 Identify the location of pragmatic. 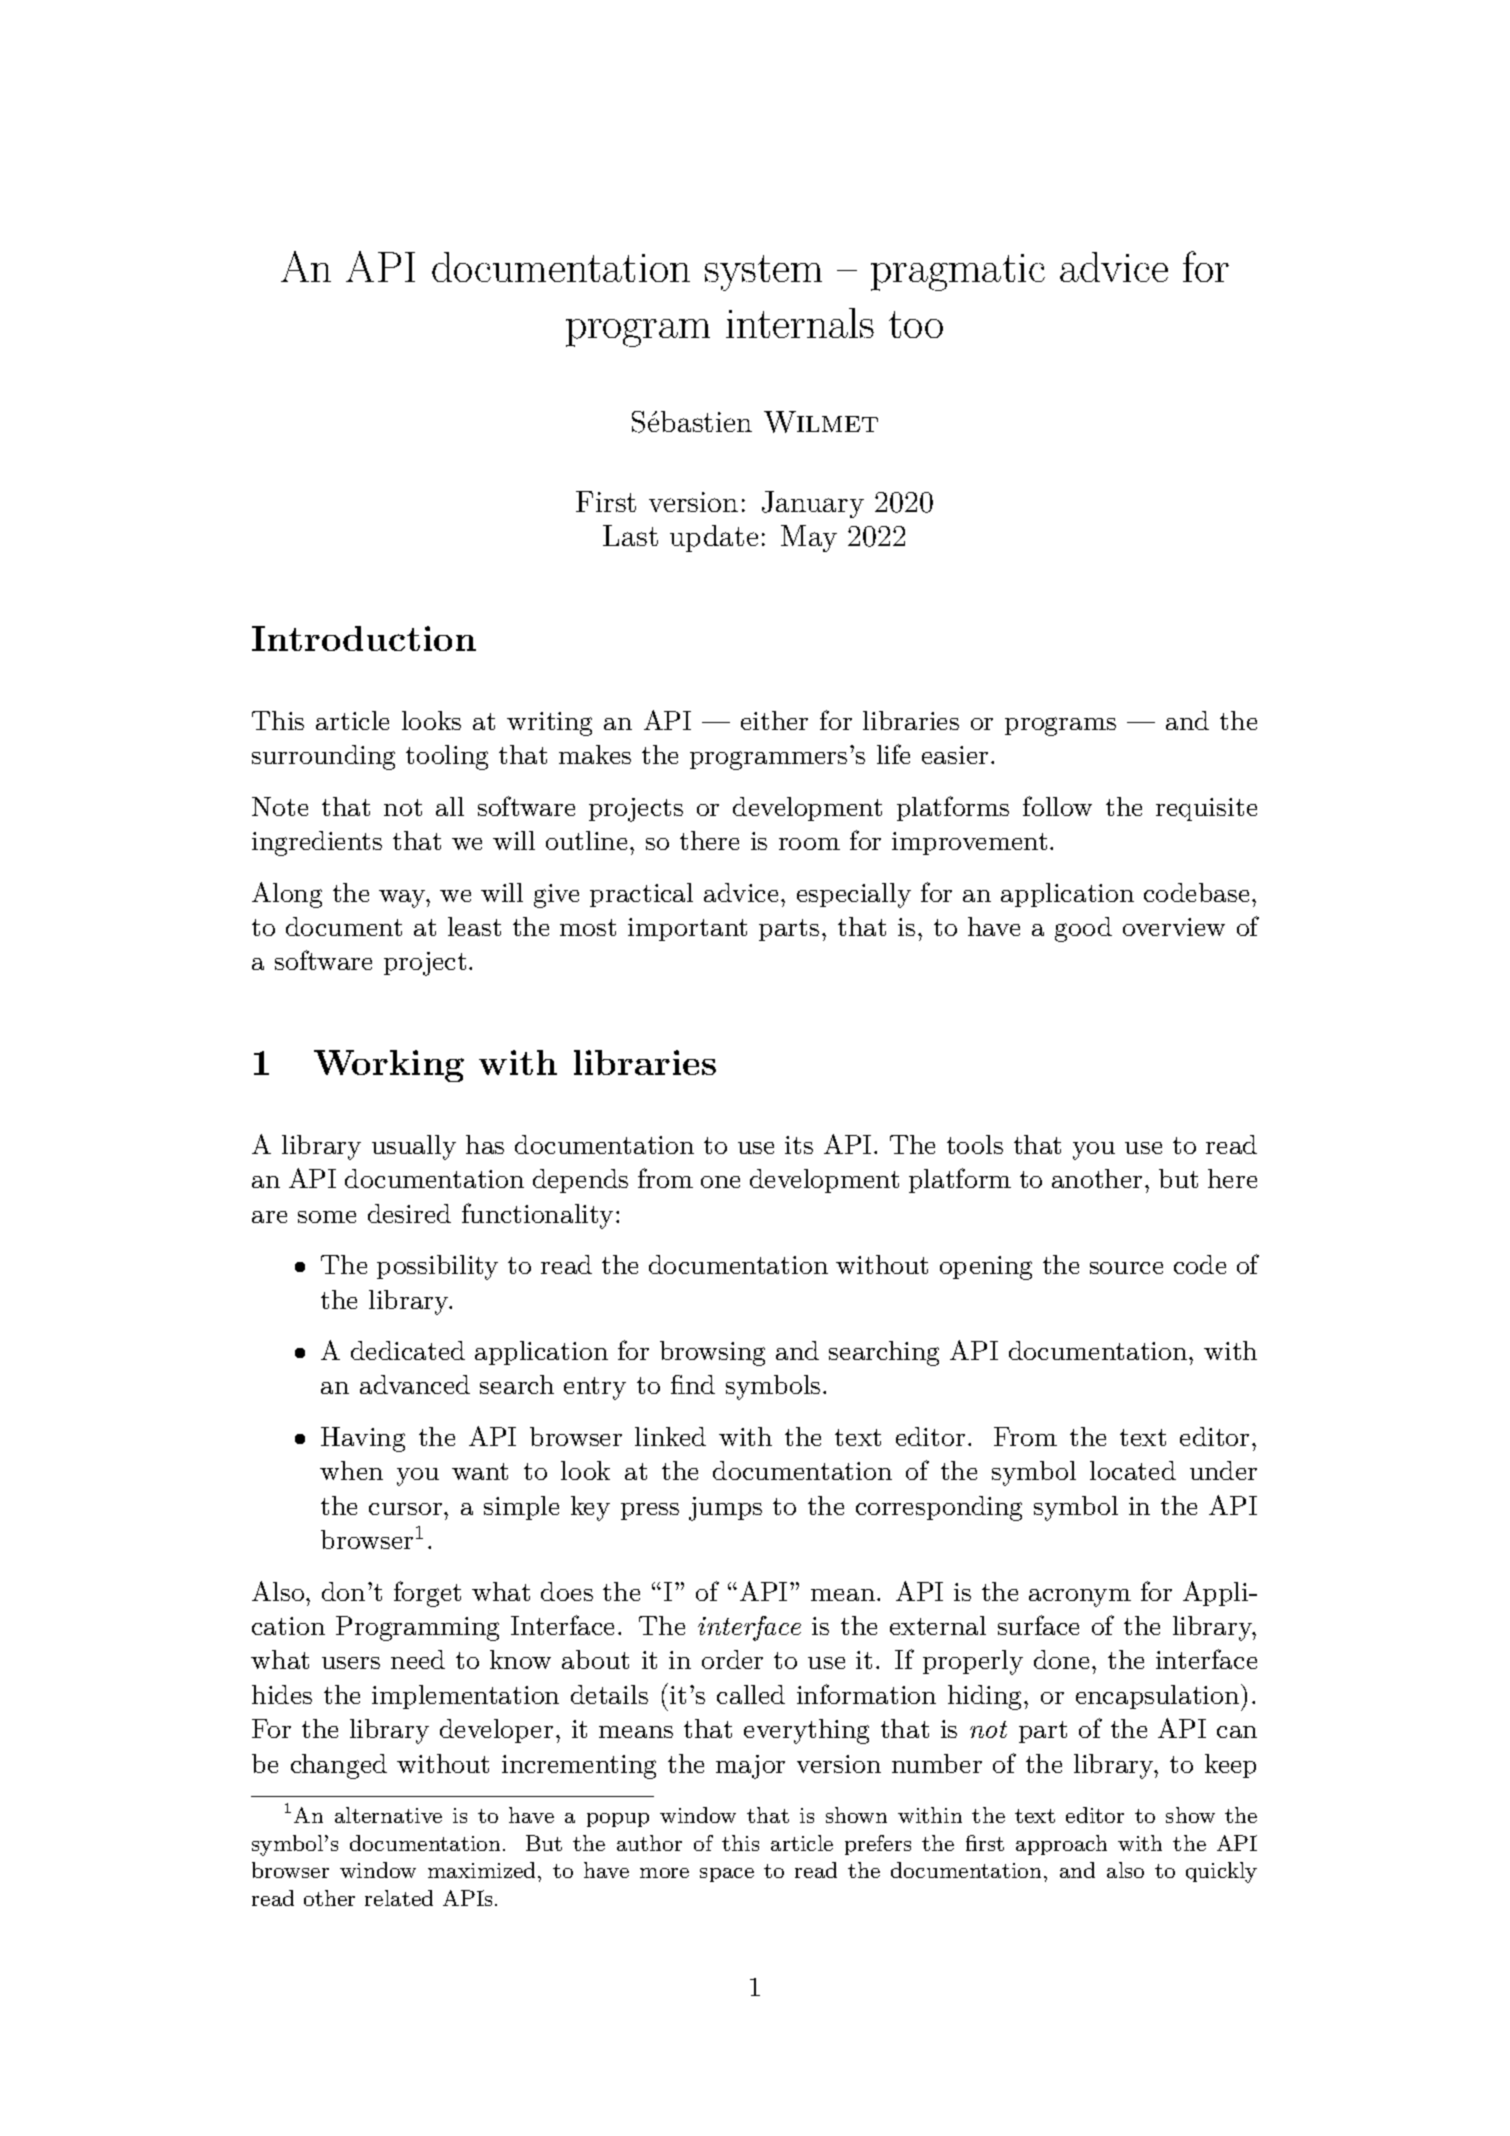
(958, 272).
